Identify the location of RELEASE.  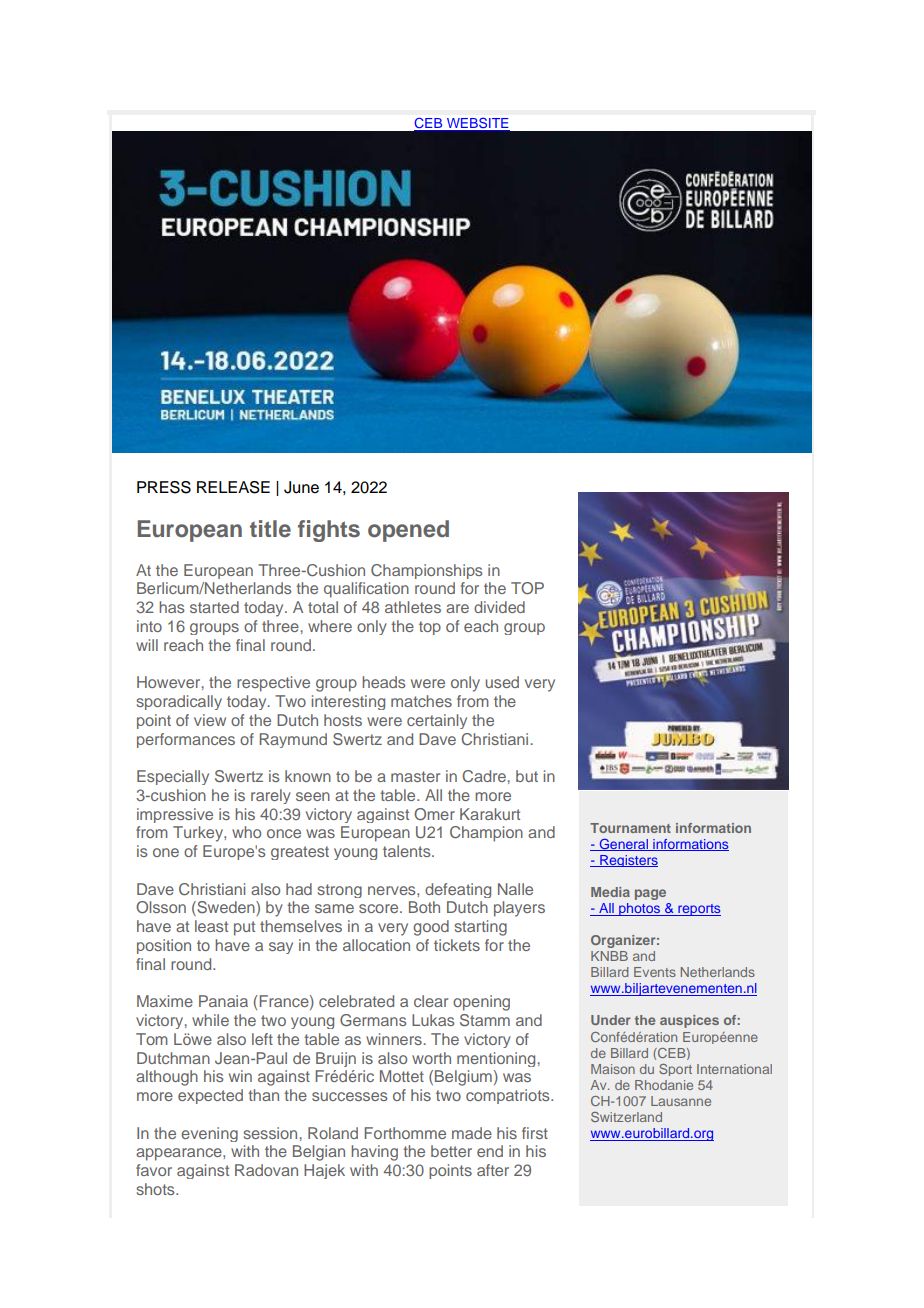
(233, 487).
